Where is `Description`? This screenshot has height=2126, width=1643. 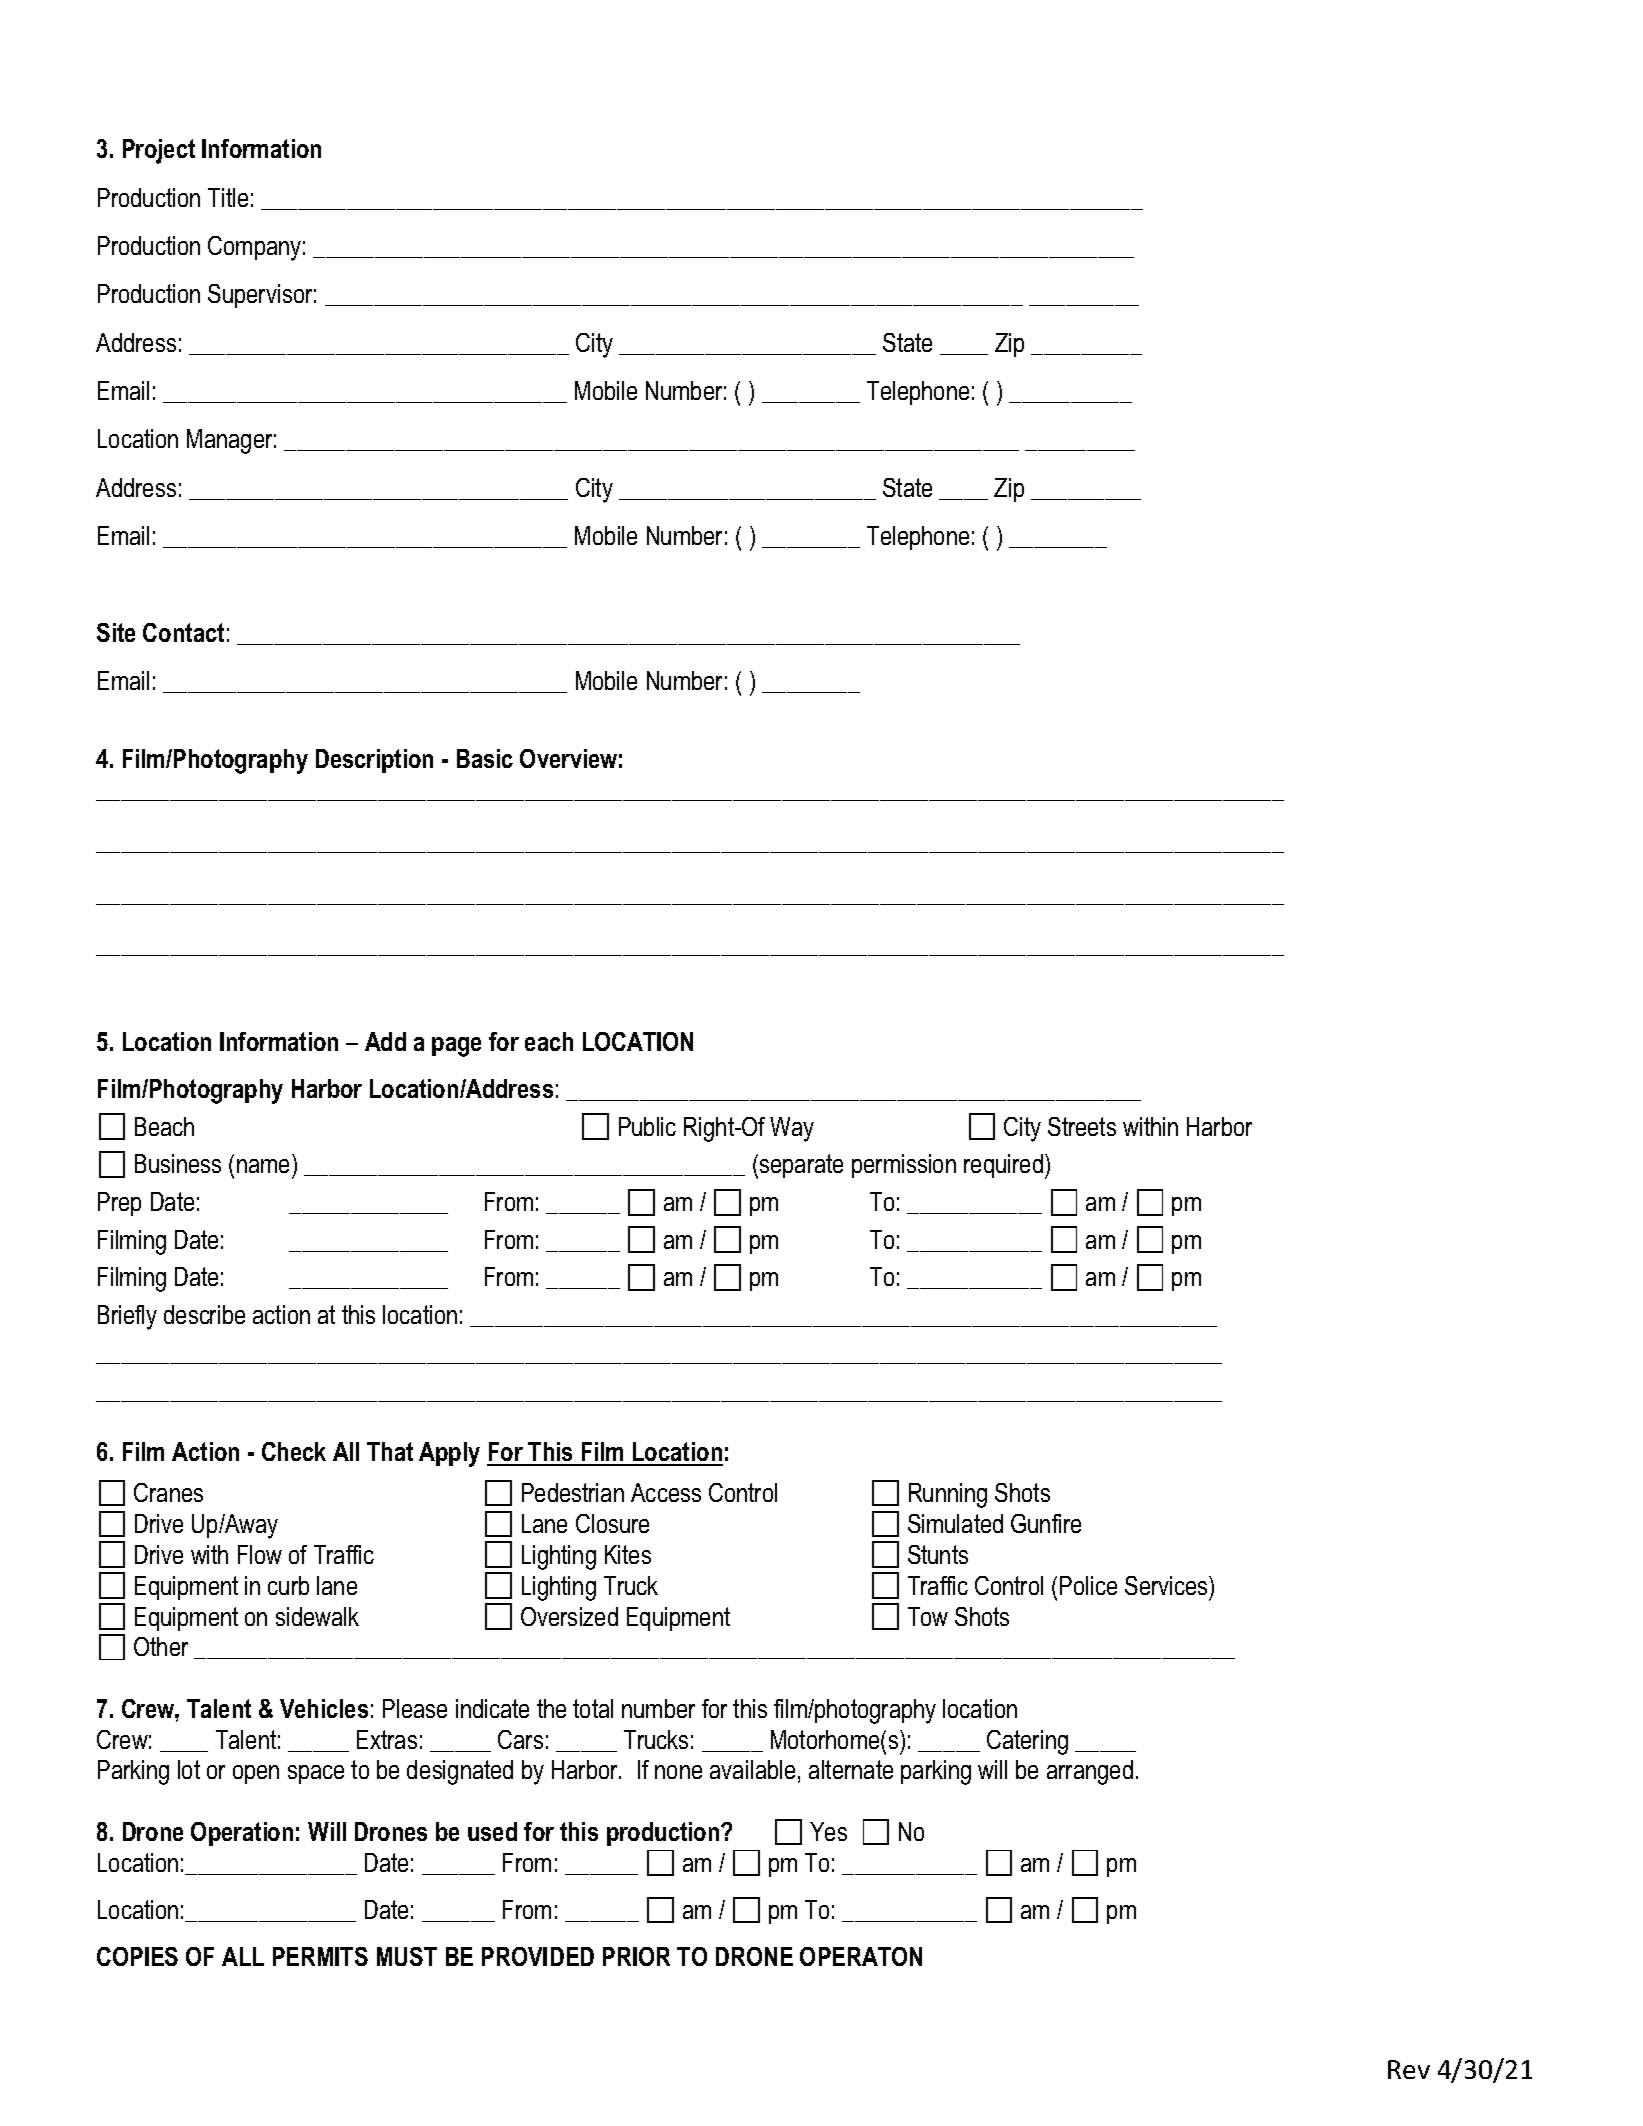 Description is located at coordinates (374, 761).
